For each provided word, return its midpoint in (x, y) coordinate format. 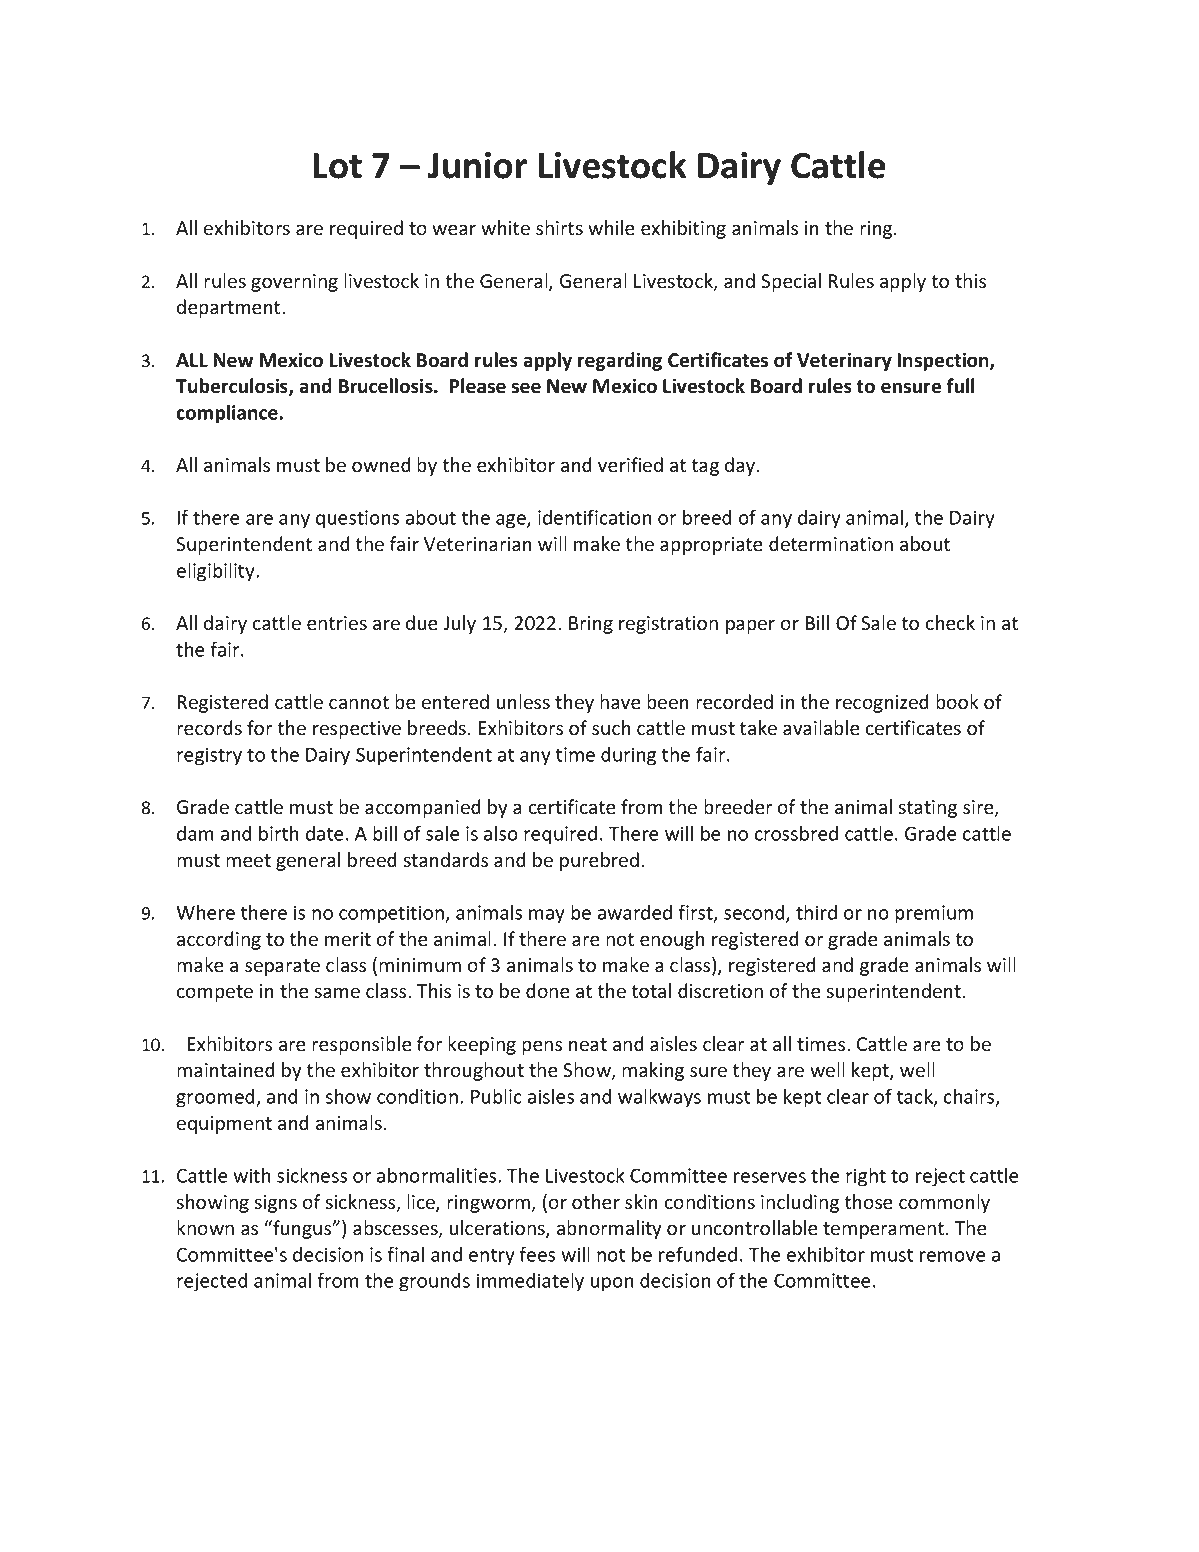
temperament (885, 1230)
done (548, 991)
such (611, 728)
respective (357, 730)
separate (282, 967)
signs (276, 1204)
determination (831, 544)
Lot (337, 166)
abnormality (609, 1229)
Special (791, 282)
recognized (882, 703)
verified (630, 465)
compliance (227, 414)
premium (934, 914)
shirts (559, 228)
